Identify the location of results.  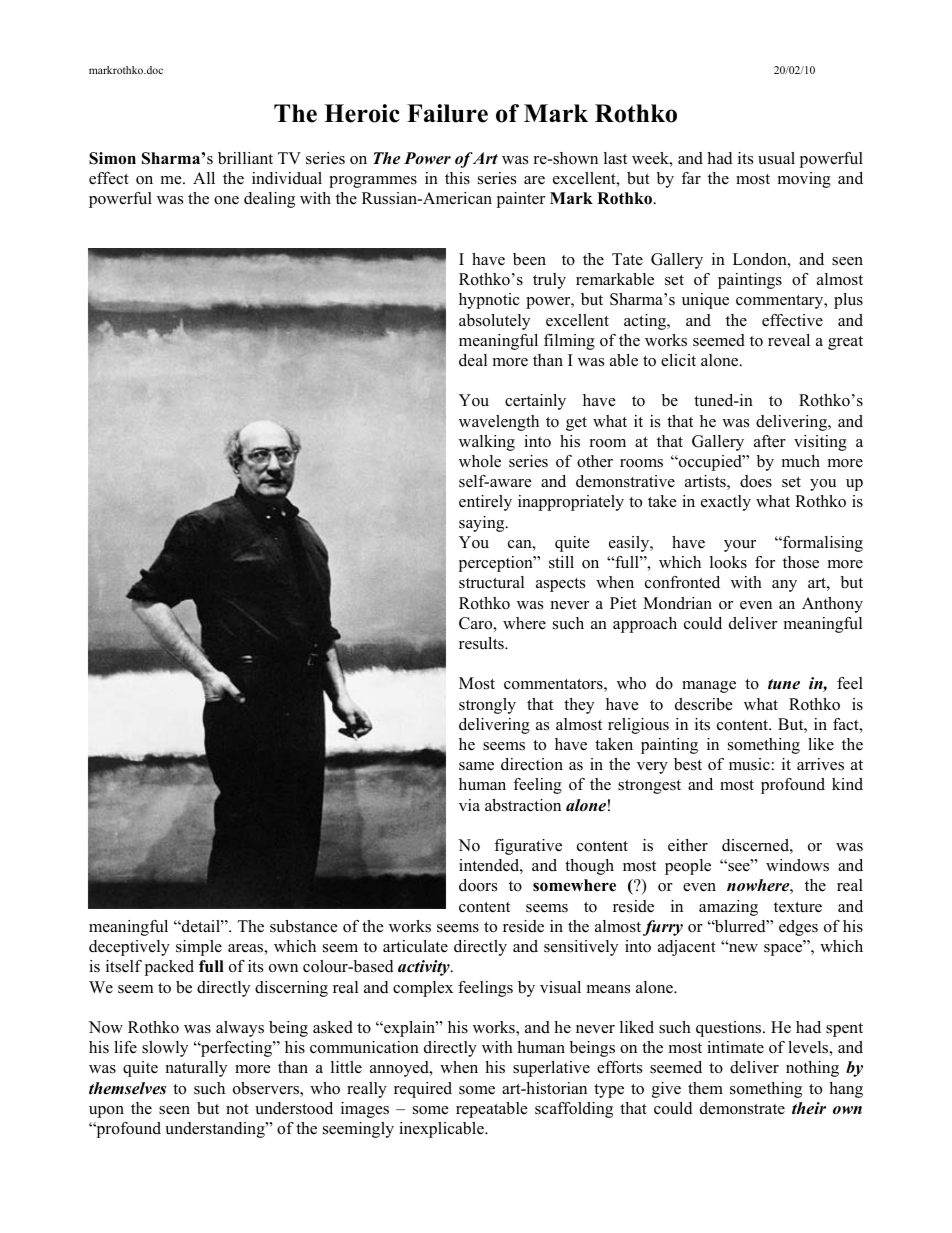
(482, 643).
